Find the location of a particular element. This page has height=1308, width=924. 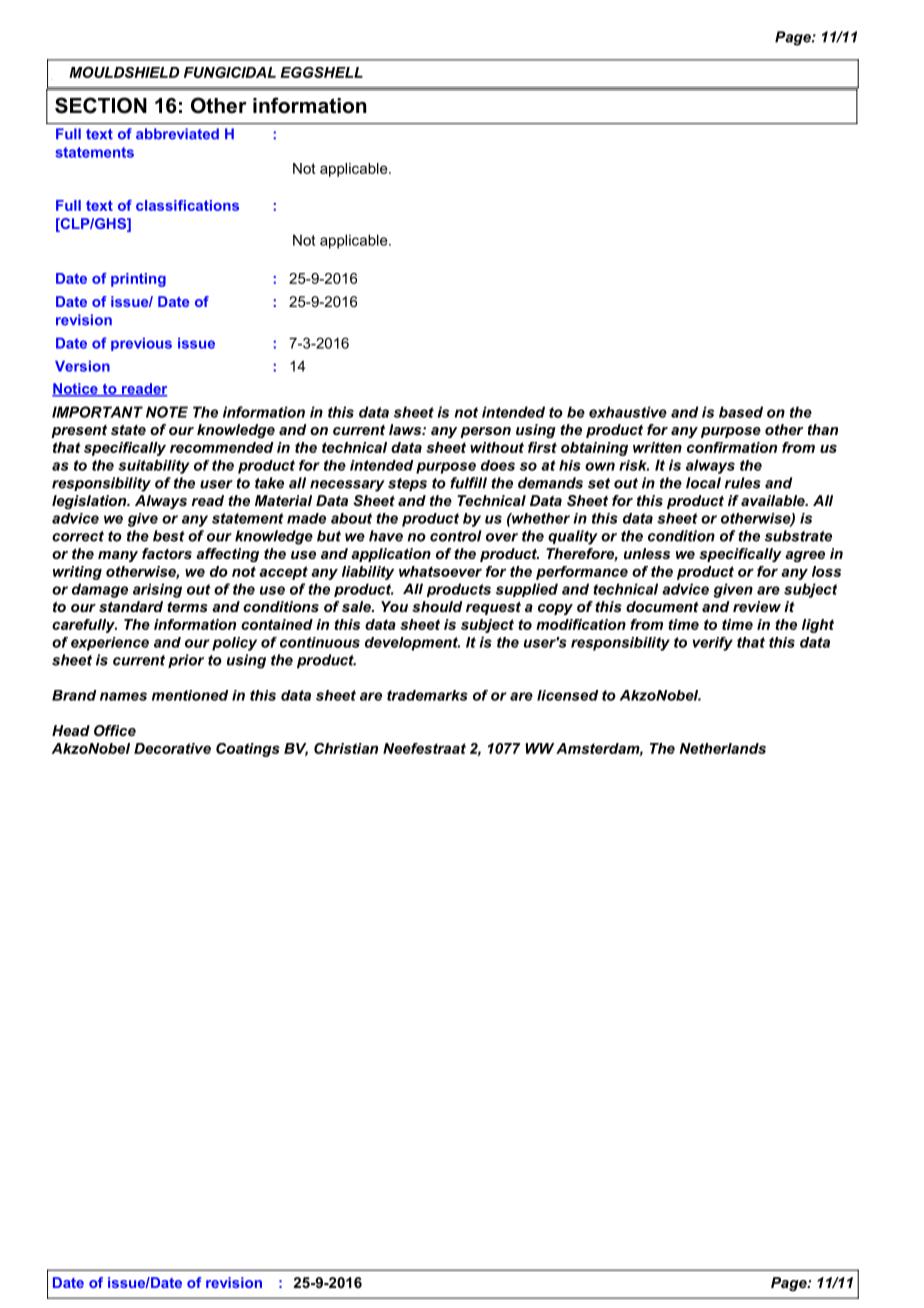

EGGSHELL is located at coordinates (321, 72).
